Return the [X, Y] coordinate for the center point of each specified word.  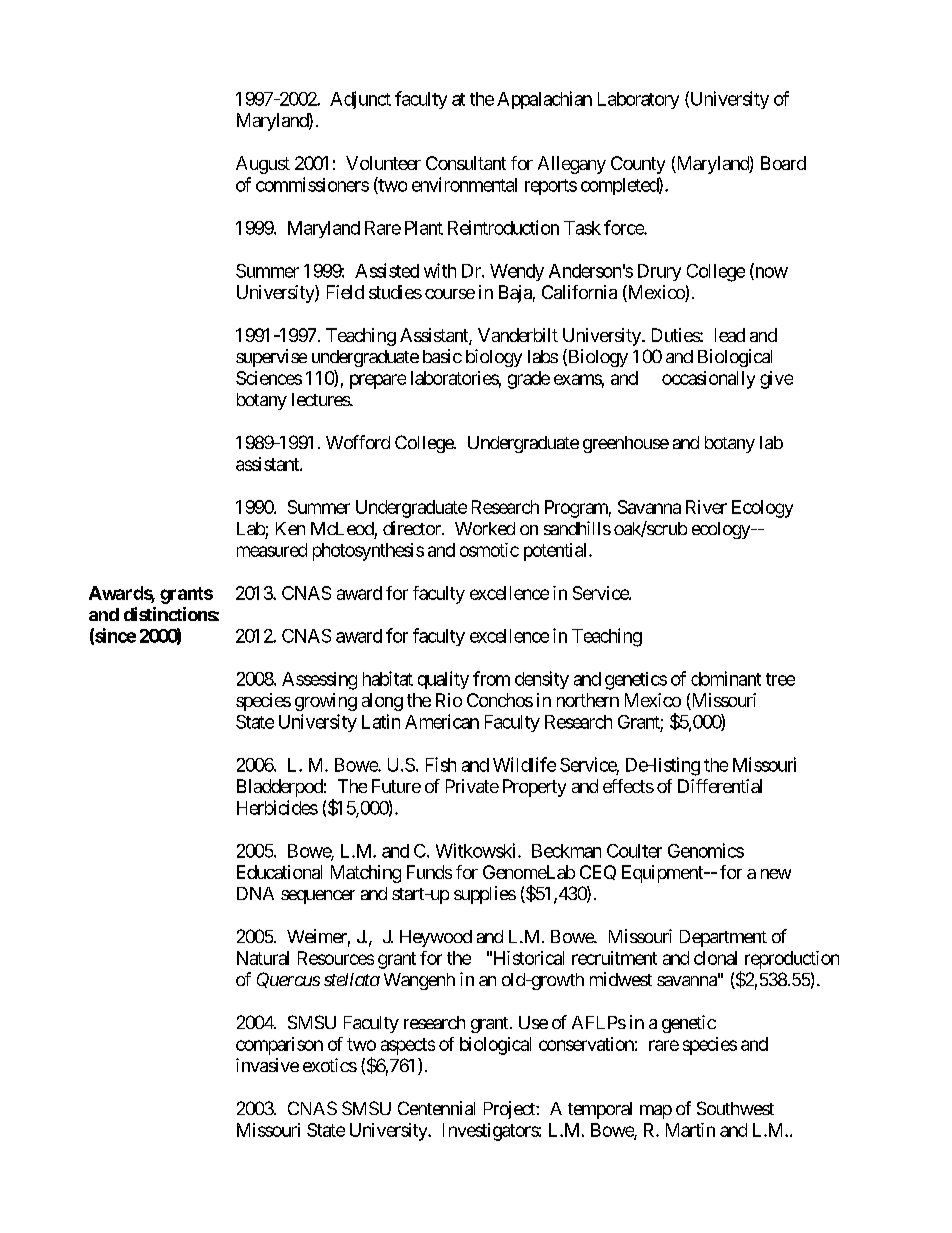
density [542, 680]
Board [783, 163]
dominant [726, 678]
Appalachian [544, 100]
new [776, 874]
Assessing [319, 681]
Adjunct [360, 100]
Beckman [566, 851]
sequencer [318, 897]
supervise [271, 358]
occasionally [708, 380]
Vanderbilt [518, 335]
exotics [330, 1065]
